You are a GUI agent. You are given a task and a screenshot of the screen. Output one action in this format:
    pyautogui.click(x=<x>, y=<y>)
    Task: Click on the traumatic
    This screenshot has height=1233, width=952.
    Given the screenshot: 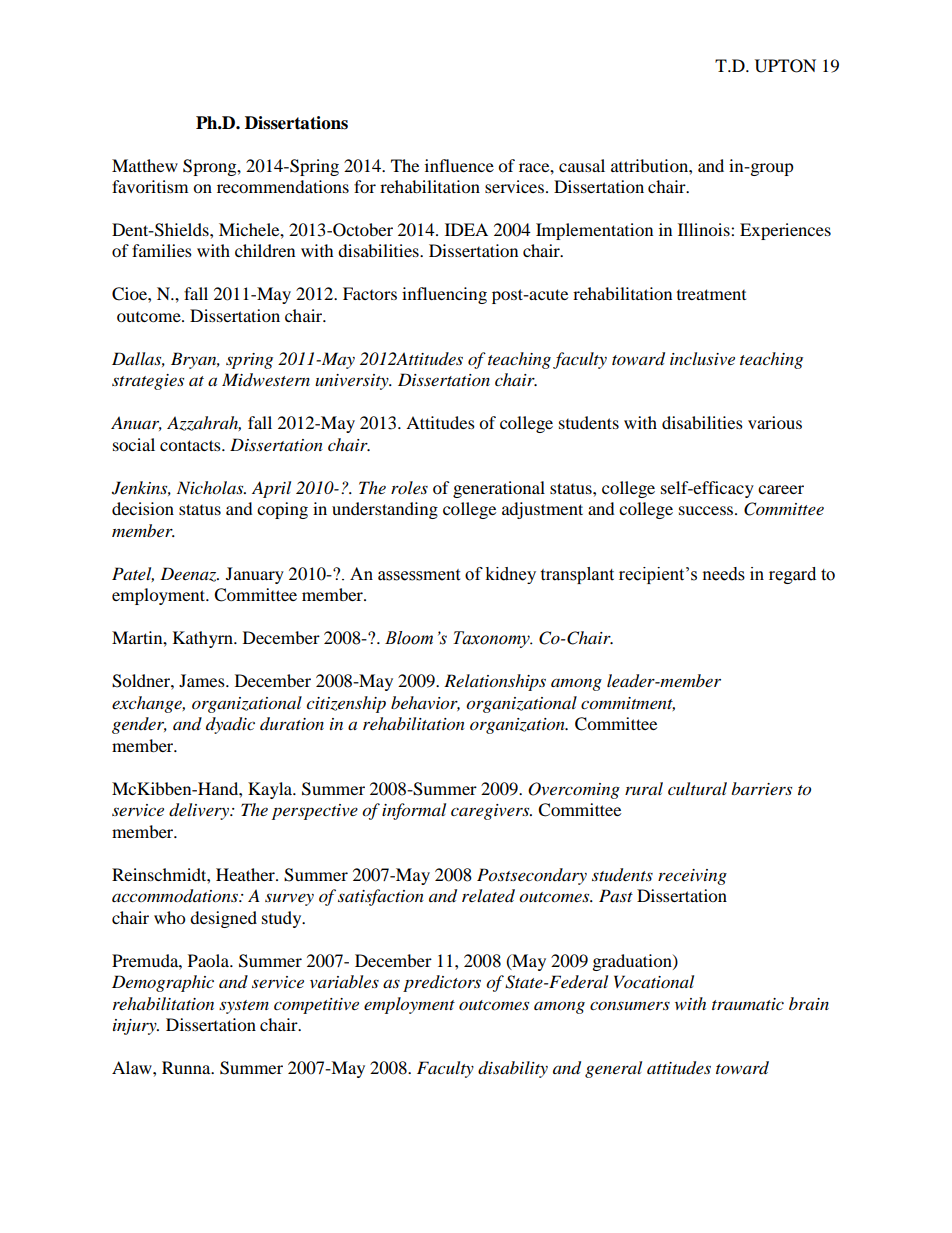 What is the action you would take?
    pyautogui.click(x=748, y=1004)
